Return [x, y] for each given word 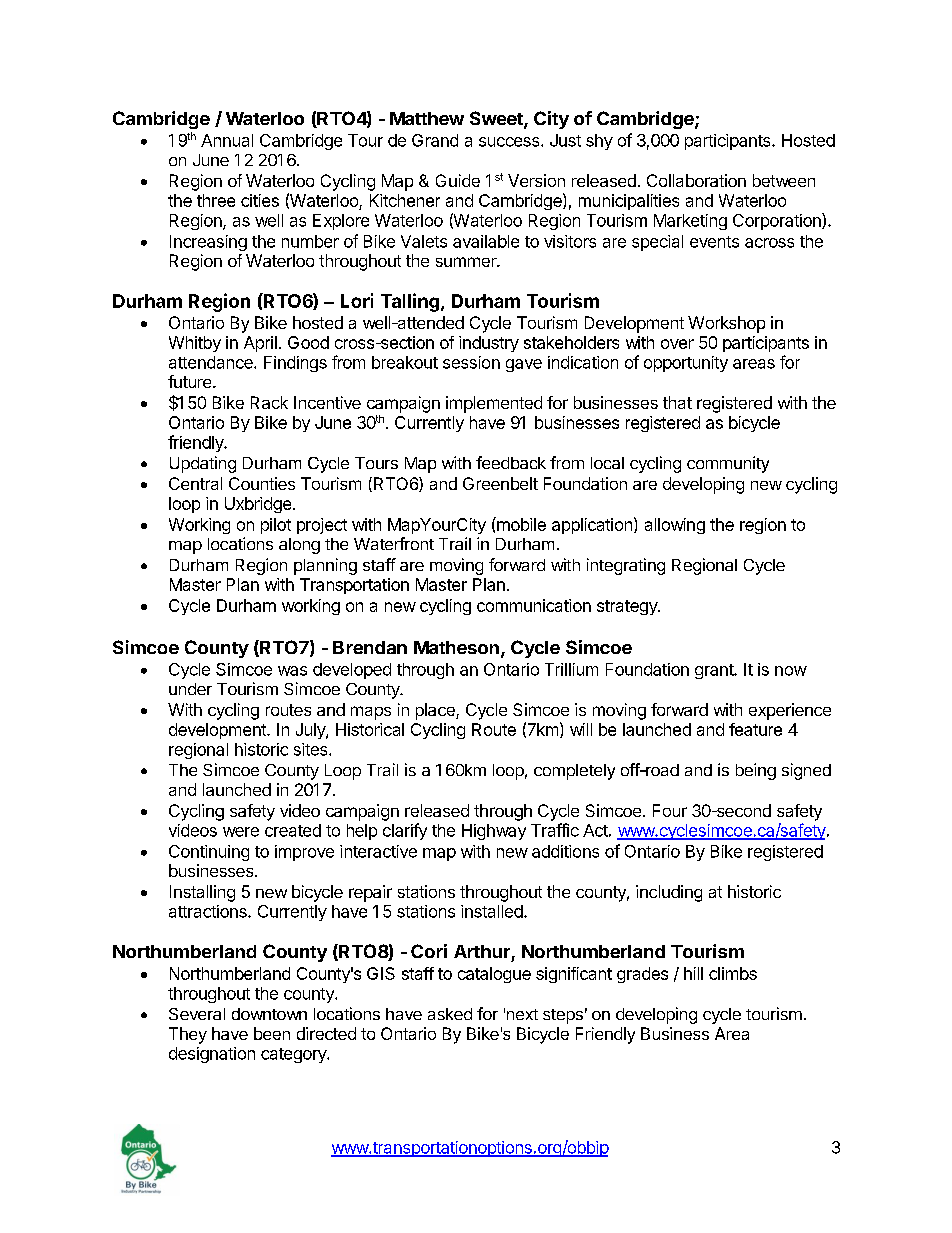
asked [450, 1014]
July [311, 731]
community [728, 464]
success [510, 142]
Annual [227, 140]
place [436, 711]
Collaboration [696, 180]
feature [755, 729]
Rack [269, 402]
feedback [511, 462]
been [272, 1033]
